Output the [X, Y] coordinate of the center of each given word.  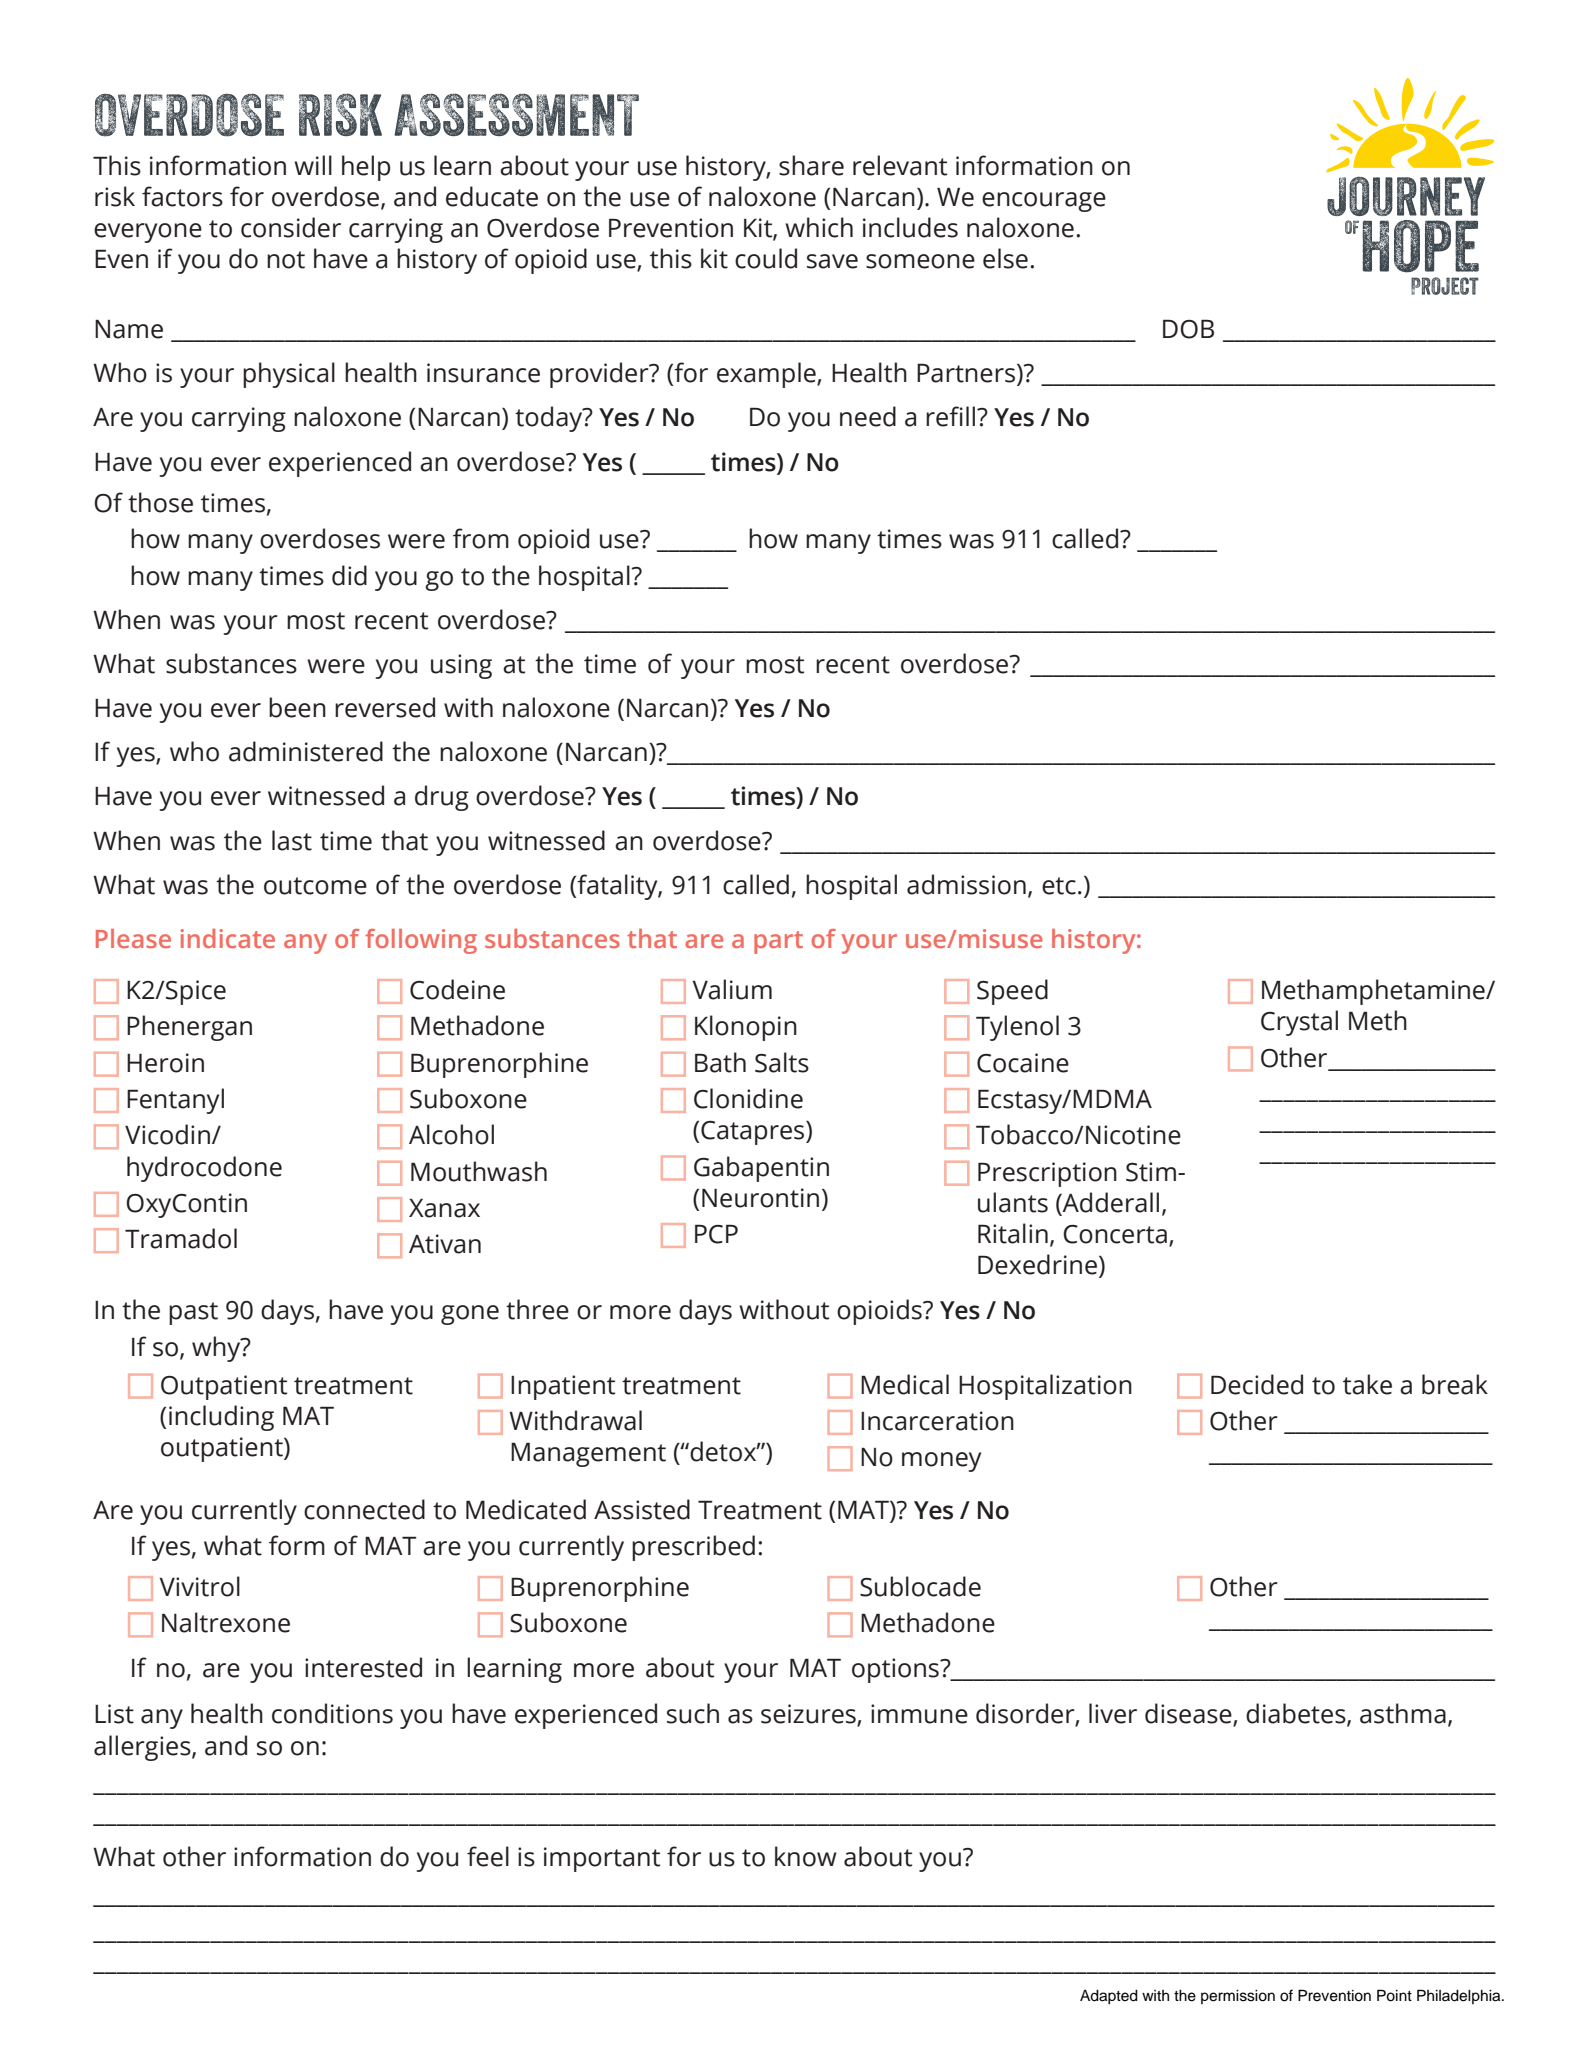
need [868, 416]
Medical [905, 1384]
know [806, 1856]
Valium [732, 989]
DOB [1188, 329]
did [349, 575]
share [811, 165]
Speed [1012, 992]
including [221, 1418]
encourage [1044, 202]
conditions [332, 1713]
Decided [1257, 1384]
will [313, 165]
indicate [228, 938]
